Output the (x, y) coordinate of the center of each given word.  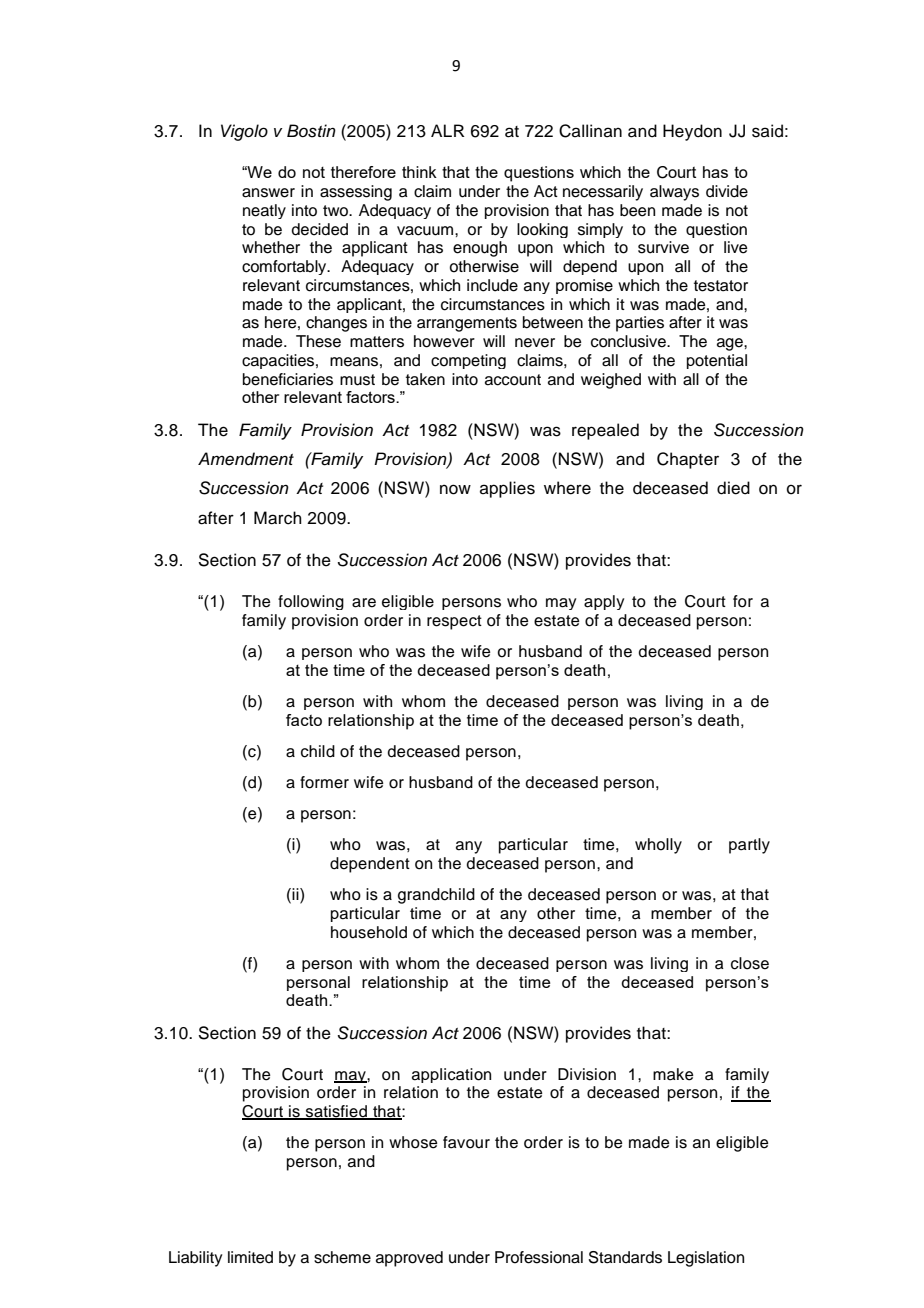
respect (454, 622)
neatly (264, 211)
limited (250, 1257)
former (324, 782)
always (674, 193)
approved (409, 1259)
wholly (658, 846)
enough (480, 249)
